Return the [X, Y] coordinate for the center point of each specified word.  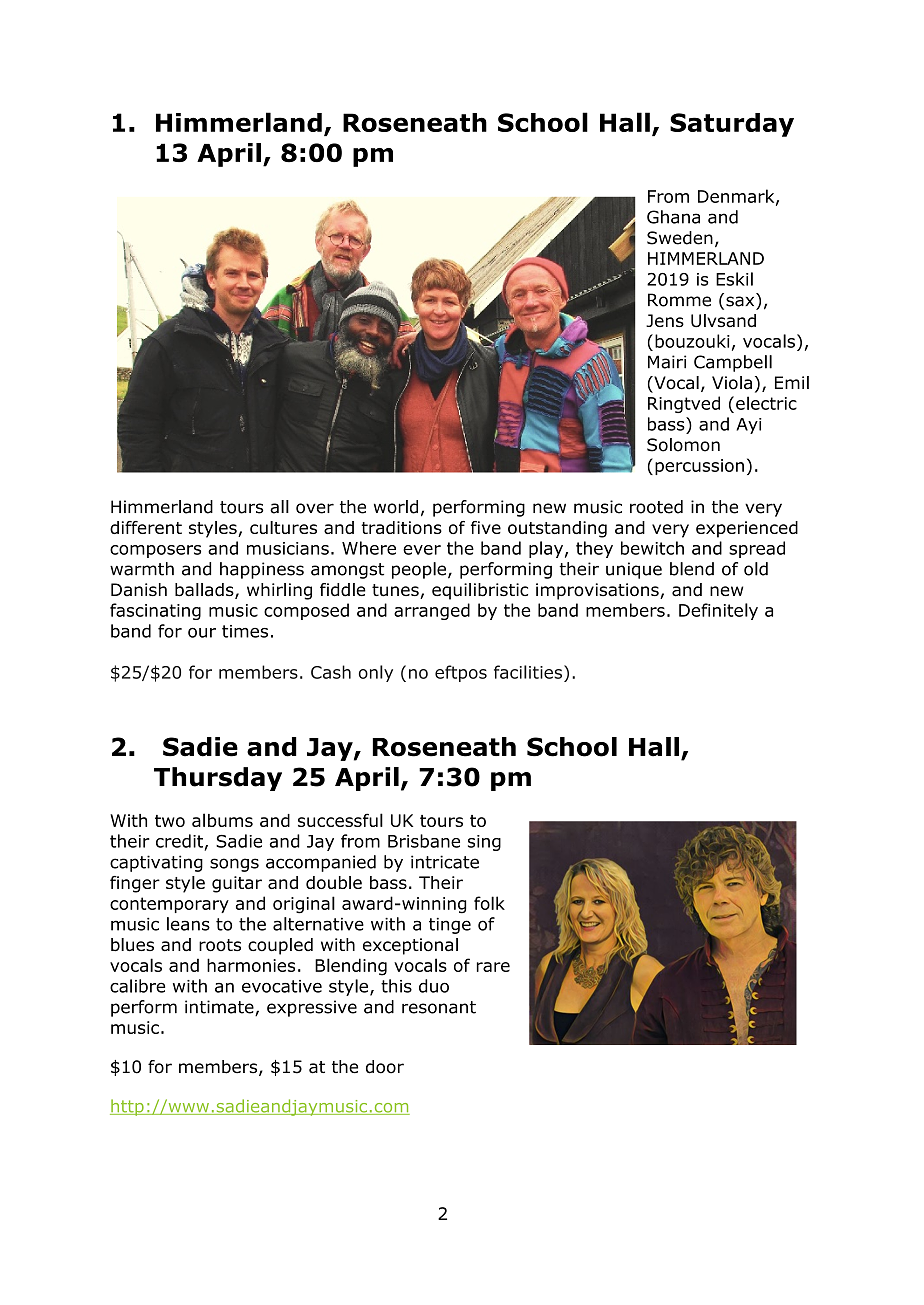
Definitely [718, 611]
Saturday [732, 125]
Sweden [680, 238]
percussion [699, 467]
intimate [220, 1008]
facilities [529, 672]
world [396, 507]
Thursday [218, 779]
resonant [439, 1007]
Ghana [673, 217]
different [146, 527]
